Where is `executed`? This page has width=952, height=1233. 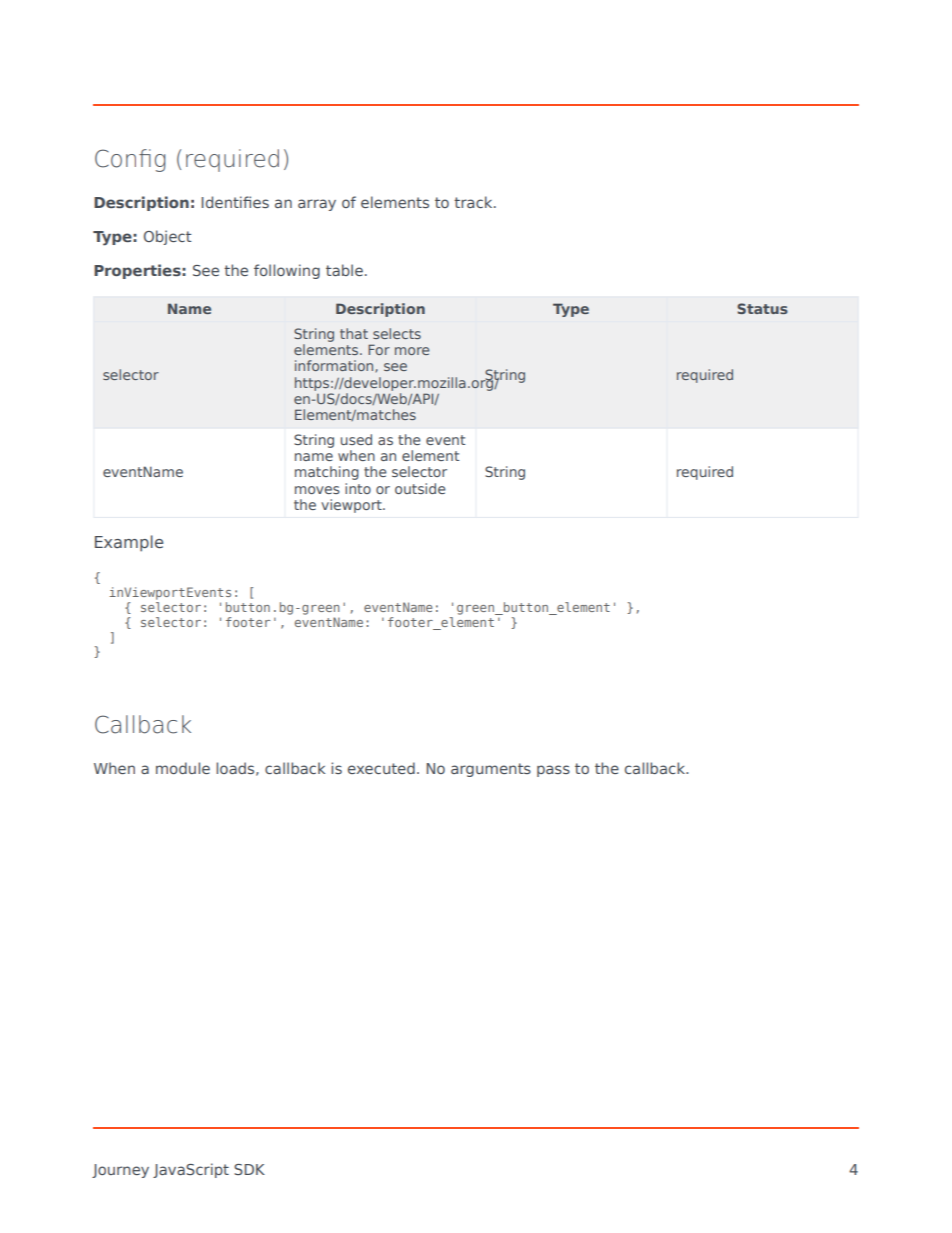 executed is located at coordinates (381, 768).
